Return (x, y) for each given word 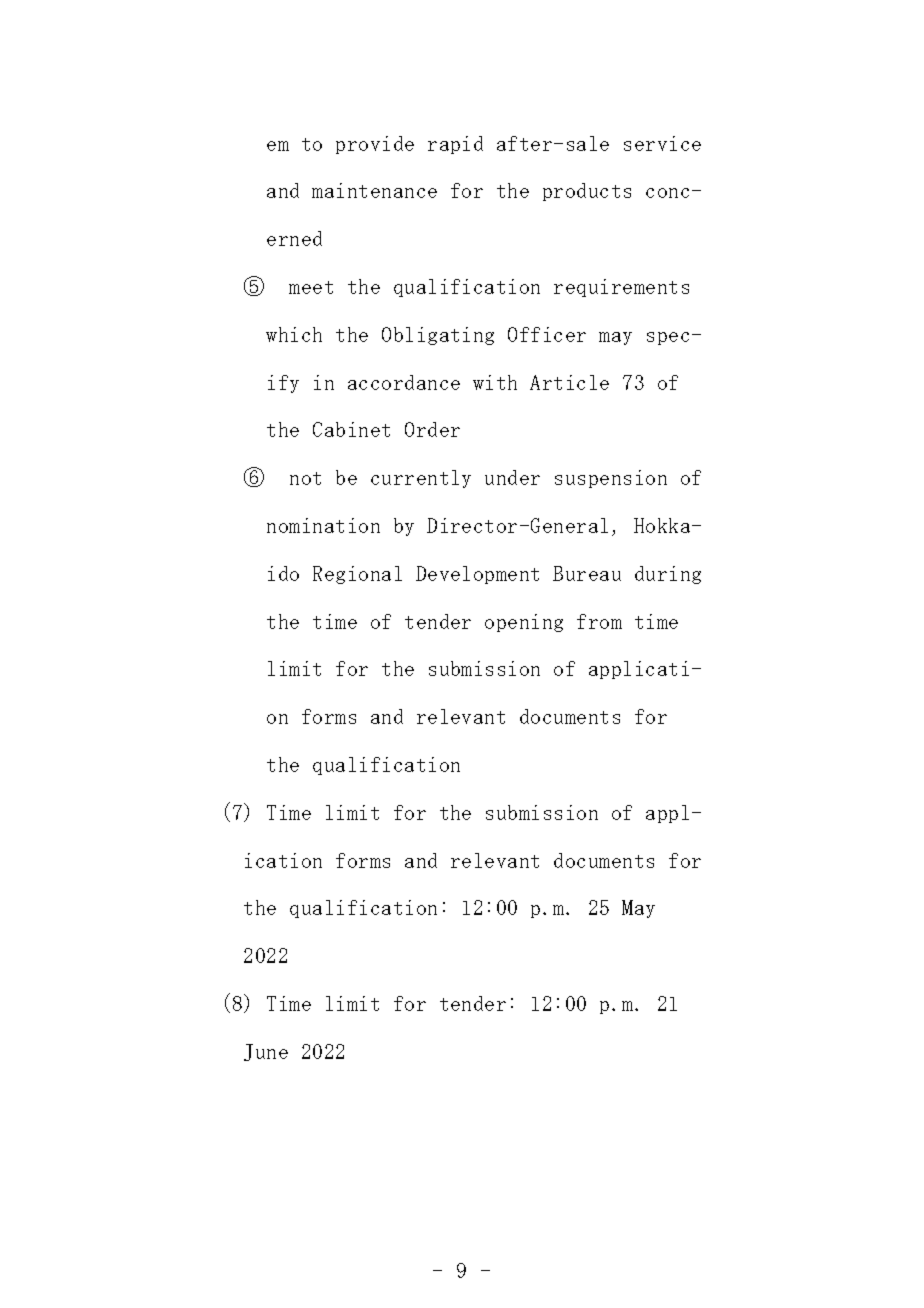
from (599, 621)
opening (524, 623)
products (587, 192)
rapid (455, 145)
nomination (323, 525)
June (266, 1052)
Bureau (587, 573)
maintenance (374, 190)
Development (477, 575)
